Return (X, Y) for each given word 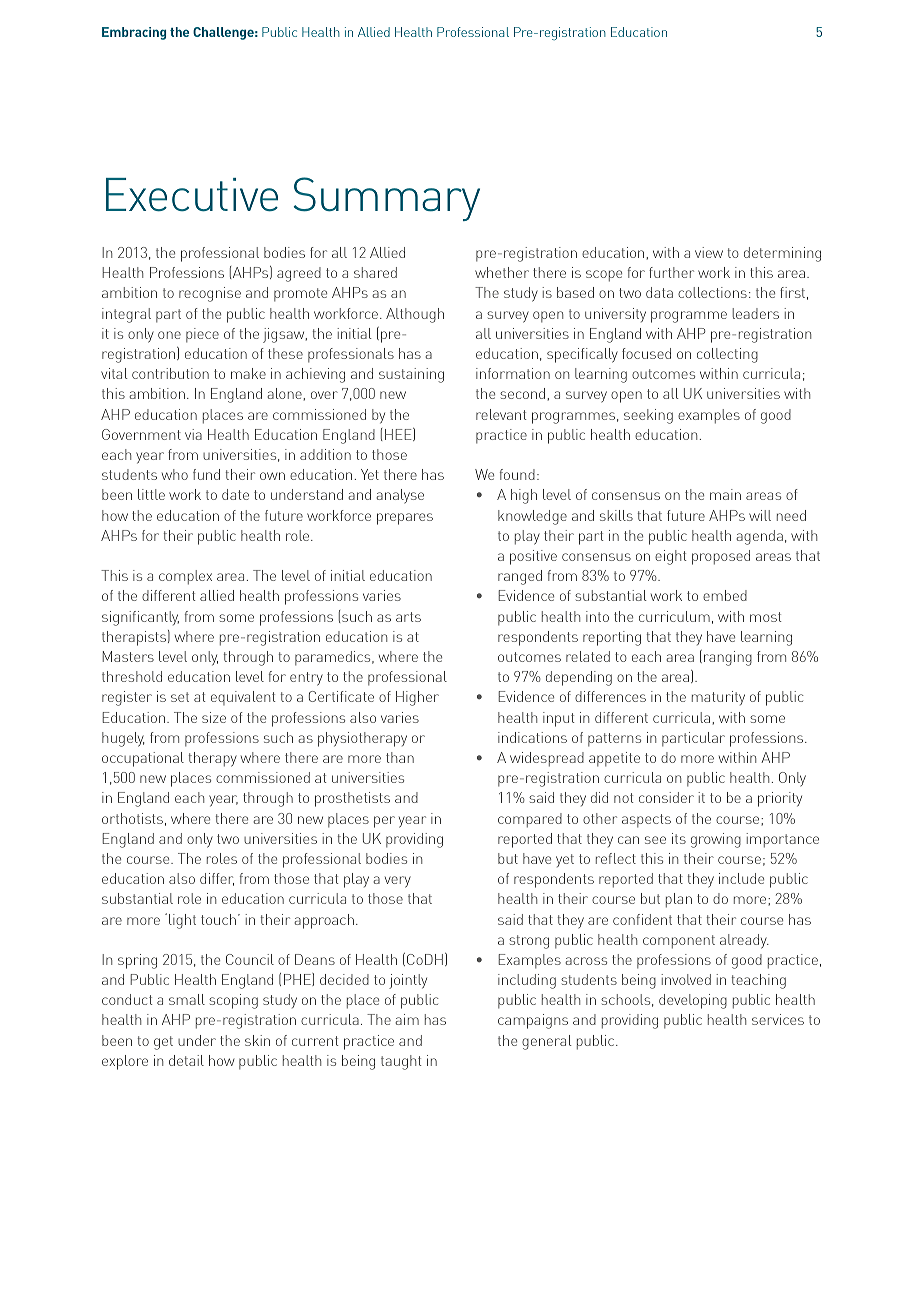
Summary (387, 199)
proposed (721, 557)
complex (185, 577)
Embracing (134, 33)
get (163, 1043)
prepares (405, 519)
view (709, 252)
